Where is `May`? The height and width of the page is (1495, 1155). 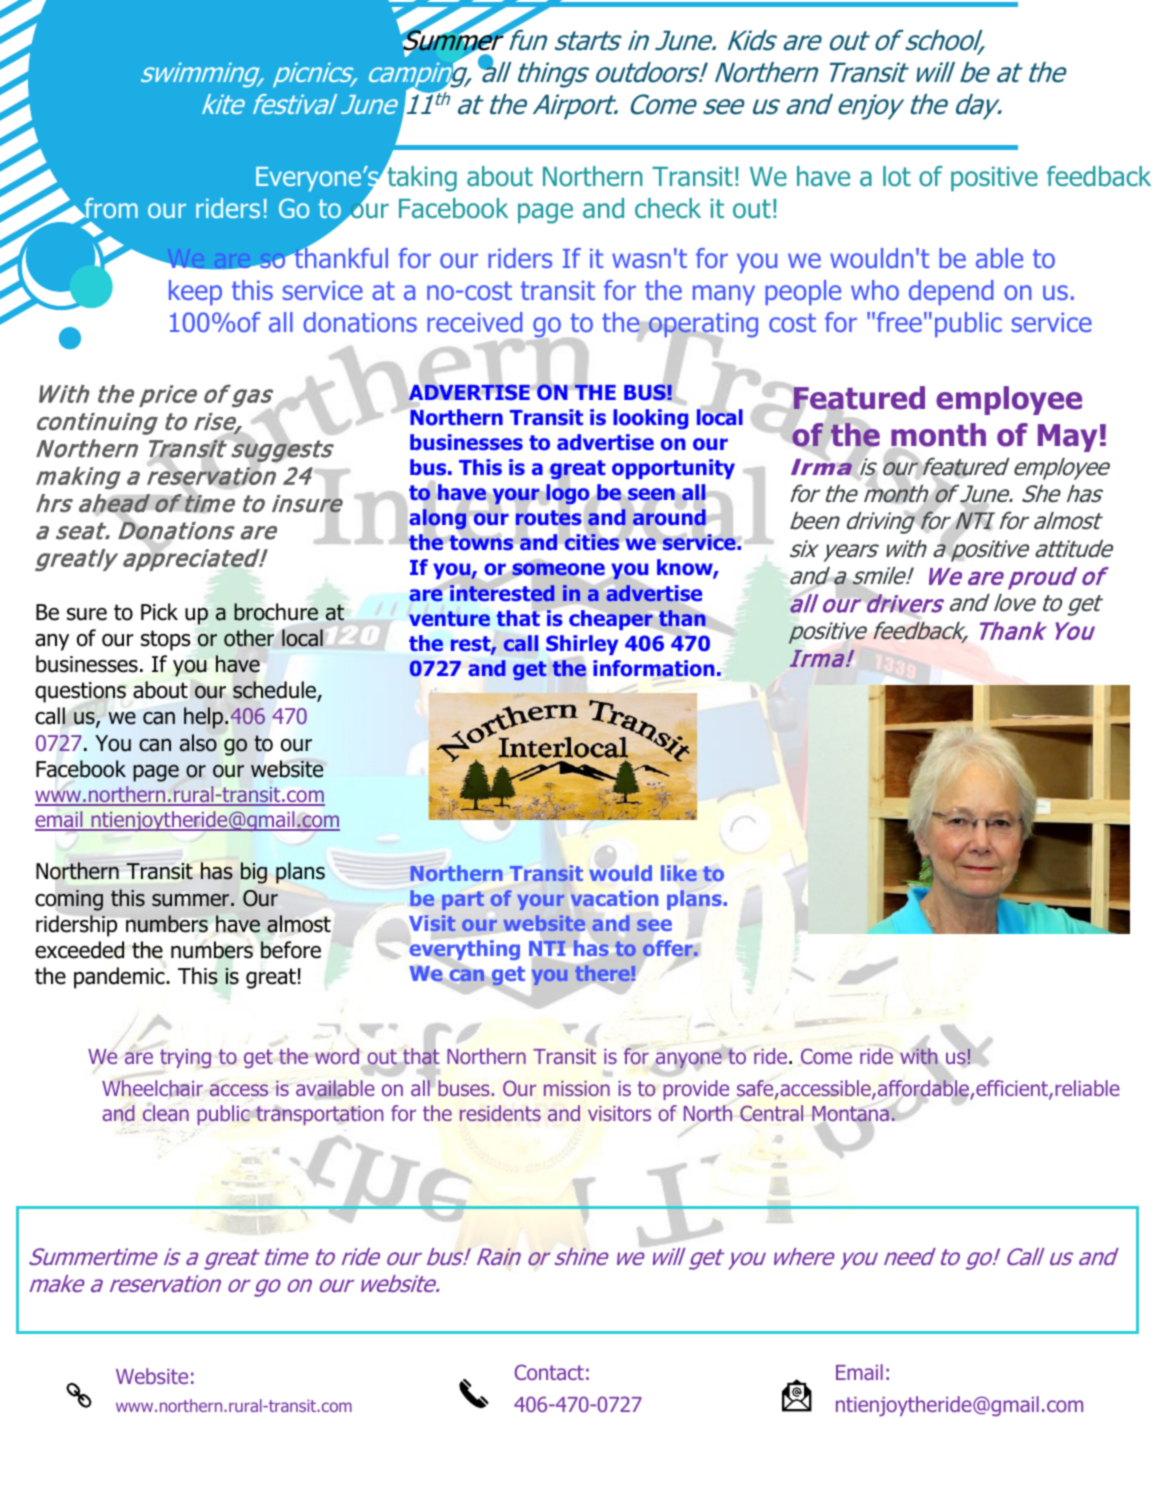 May is located at coordinates (1067, 438).
